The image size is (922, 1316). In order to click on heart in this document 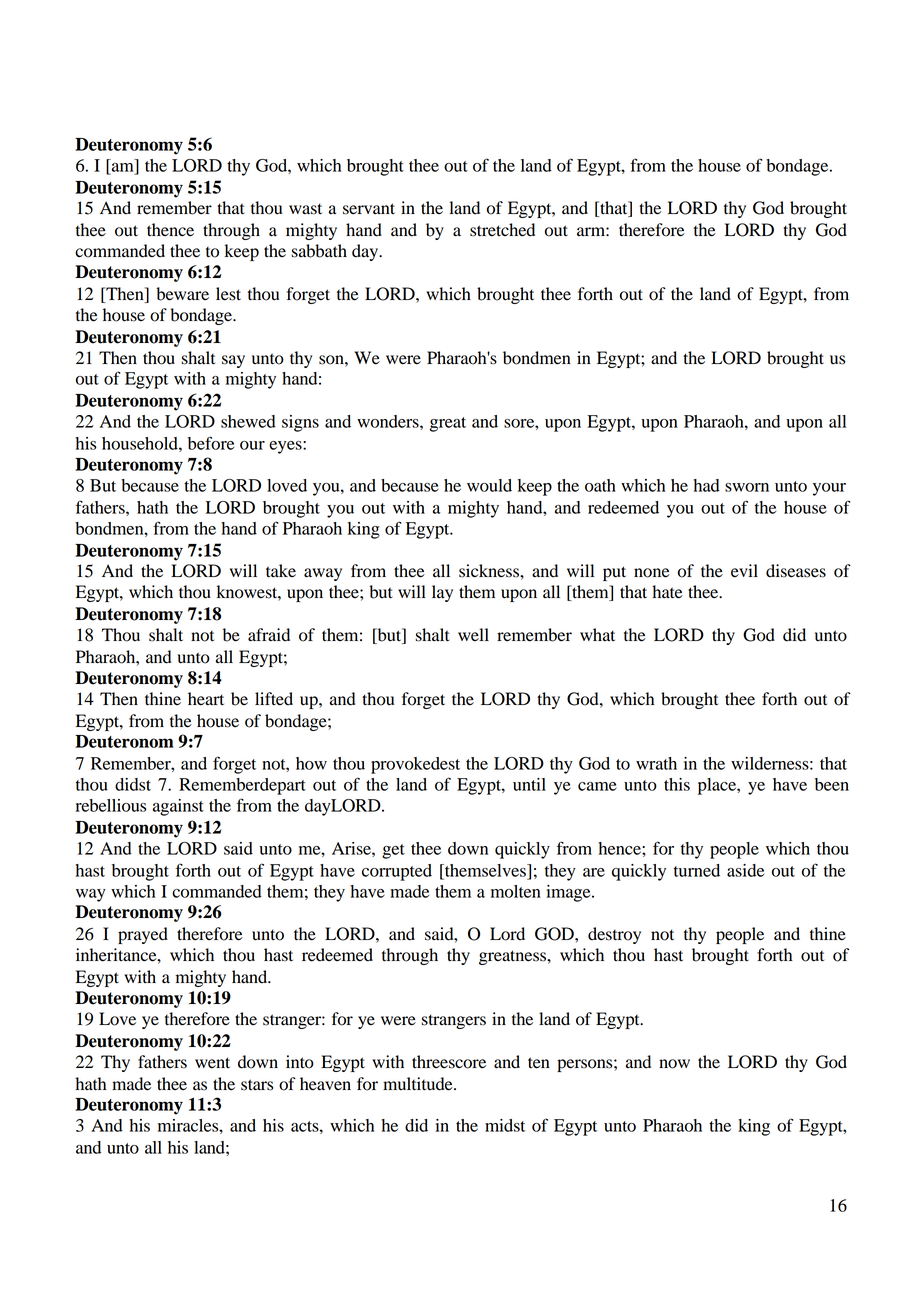, I will do `click(206, 699)`.
